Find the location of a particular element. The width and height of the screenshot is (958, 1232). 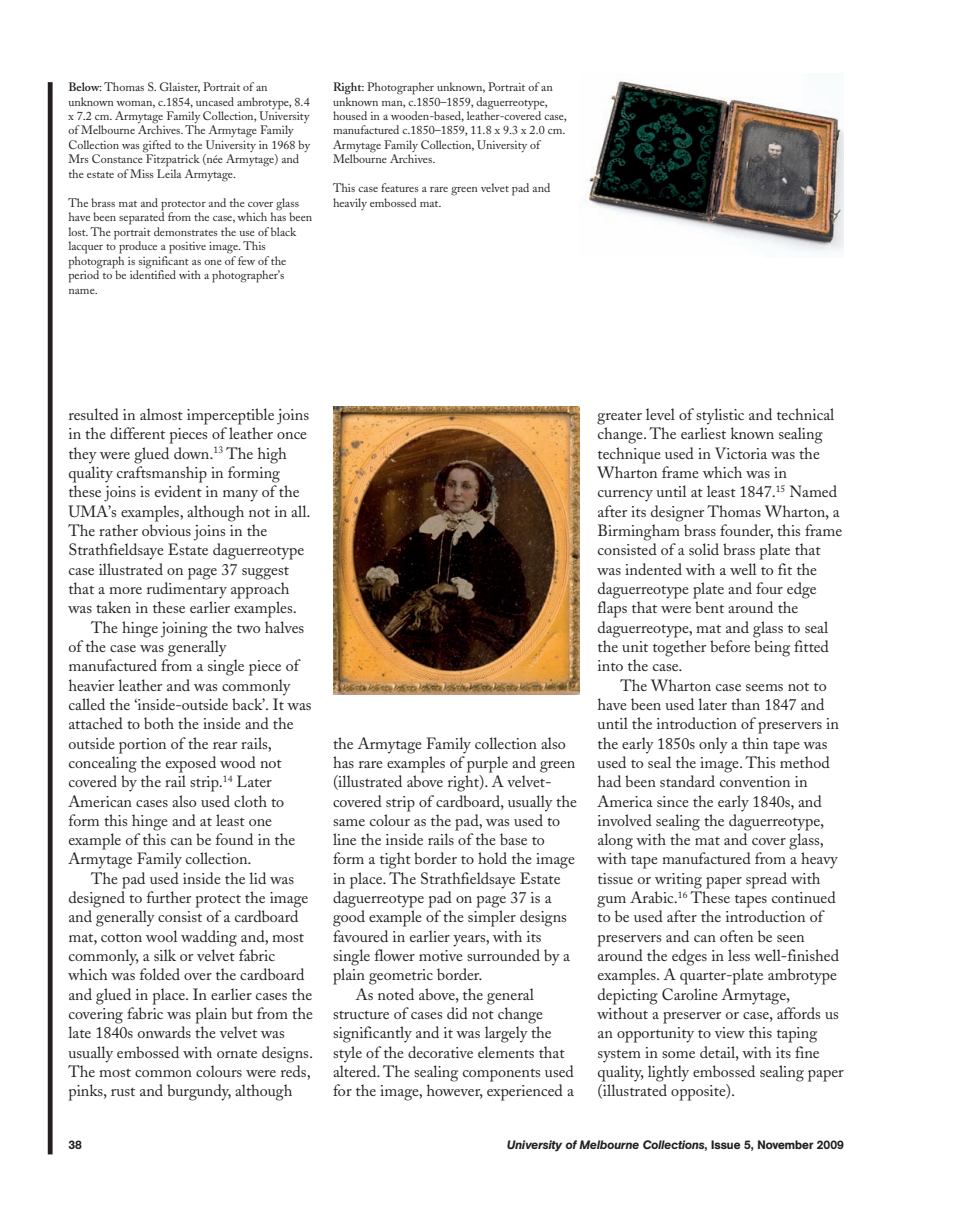

spread is located at coordinates (766, 880).
